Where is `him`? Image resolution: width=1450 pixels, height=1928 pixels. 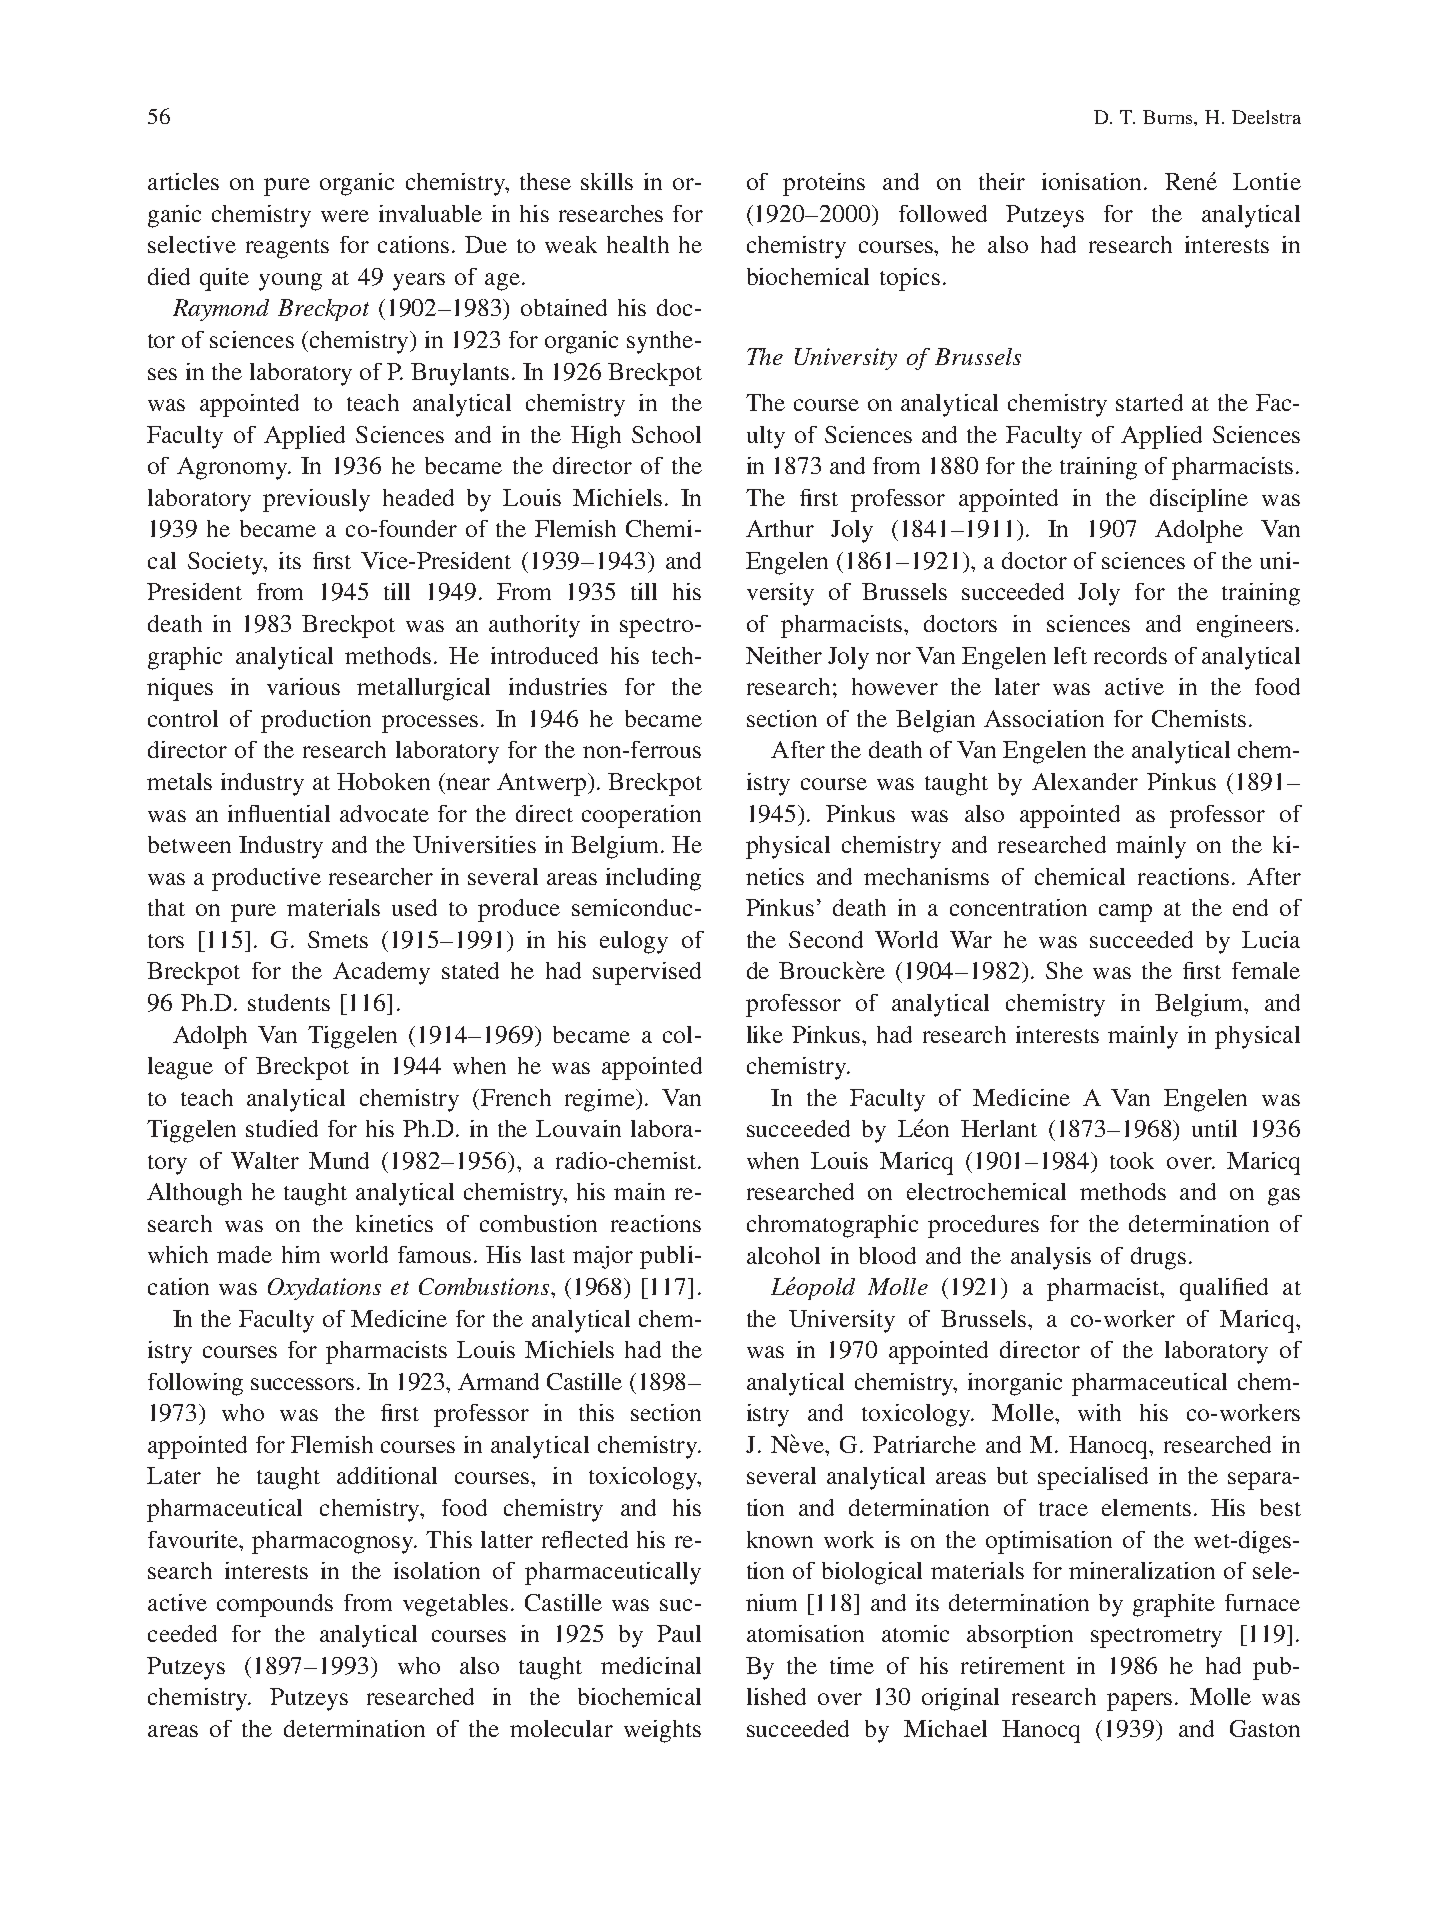 him is located at coordinates (301, 1254).
